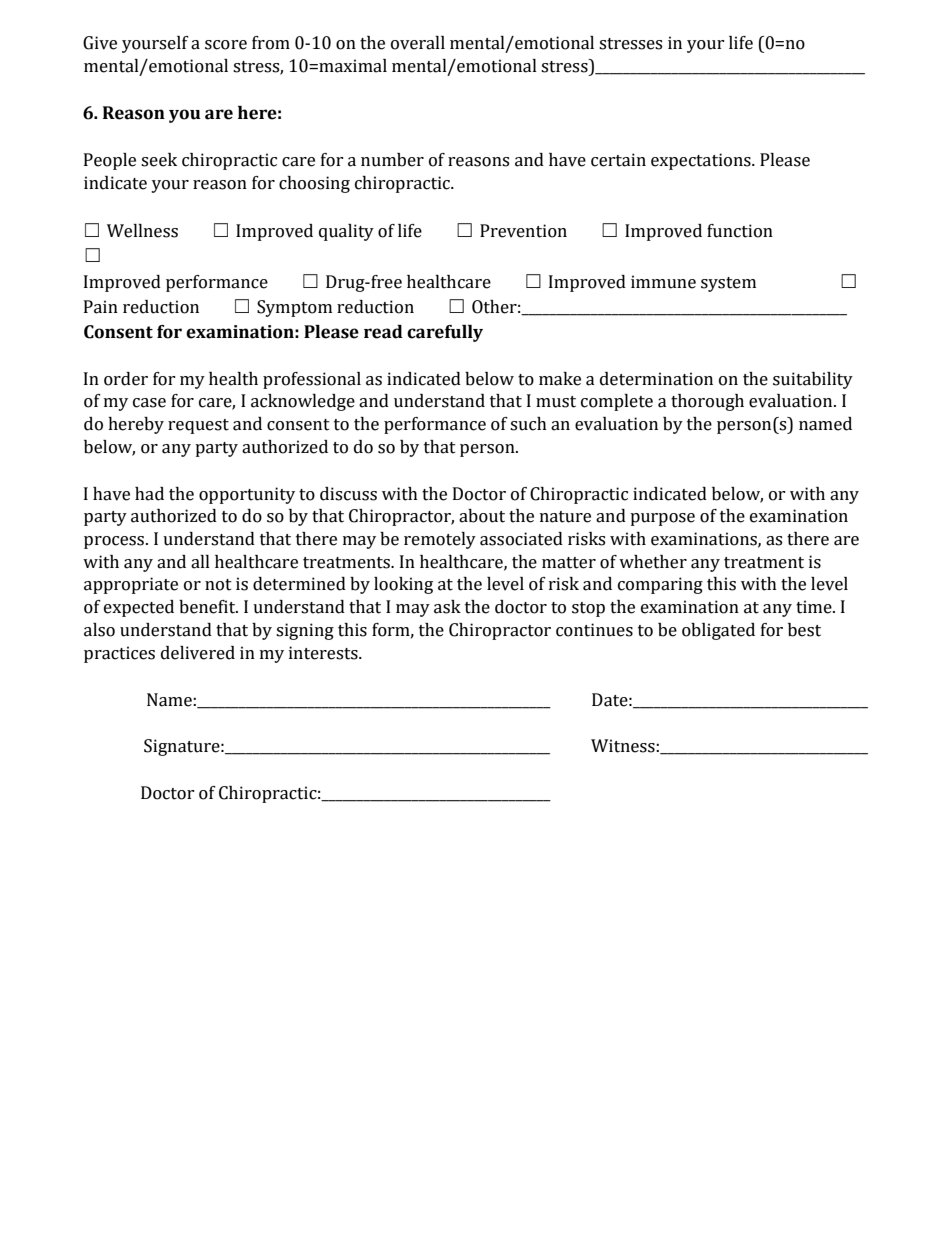 The width and height of the screenshot is (952, 1233). Describe the element at coordinates (523, 231) in the screenshot. I see `Prevention` at that location.
